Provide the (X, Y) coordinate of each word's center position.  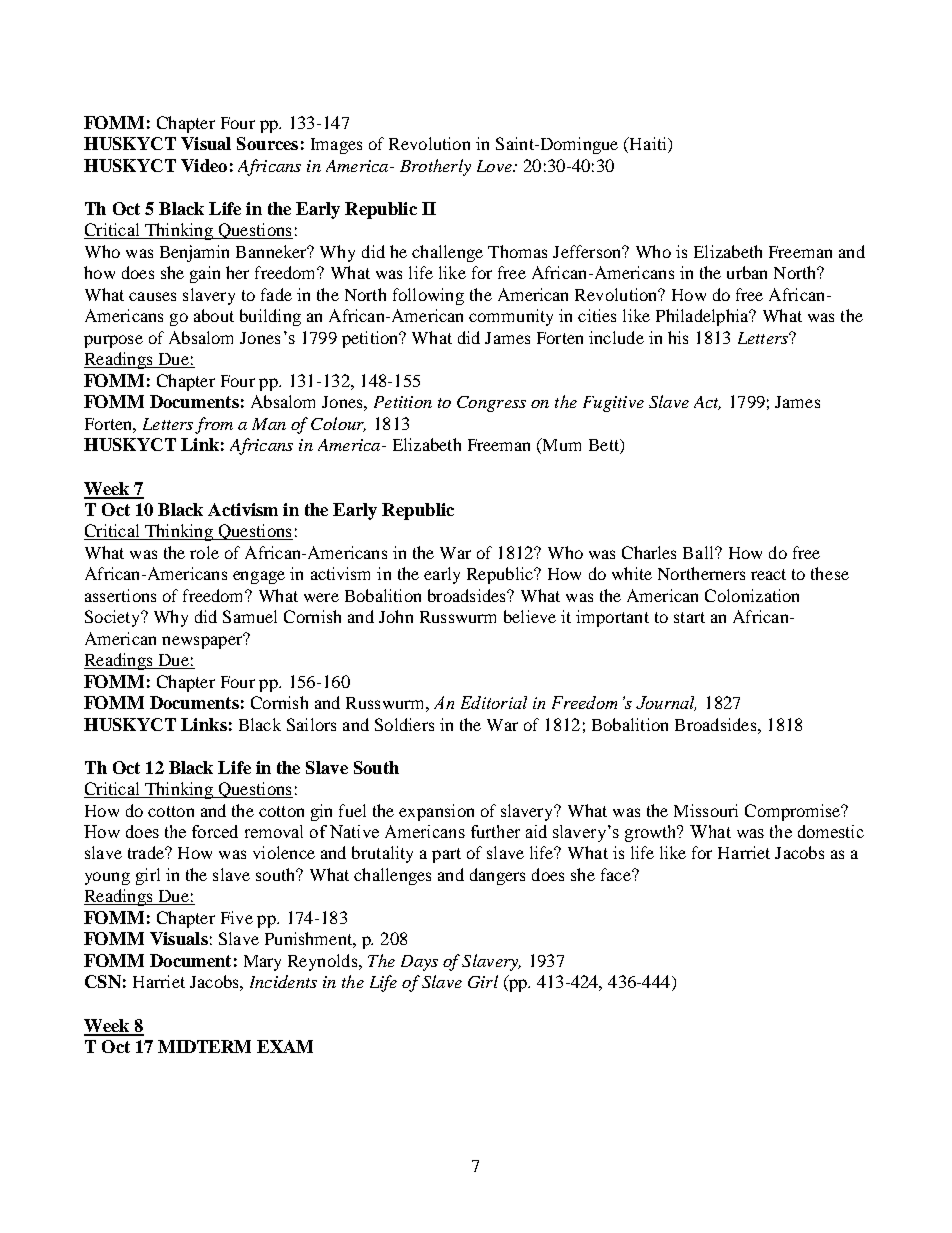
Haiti (648, 145)
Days (419, 963)
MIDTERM (204, 1046)
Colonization (752, 595)
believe (530, 616)
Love (495, 166)
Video (204, 165)
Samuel (250, 616)
